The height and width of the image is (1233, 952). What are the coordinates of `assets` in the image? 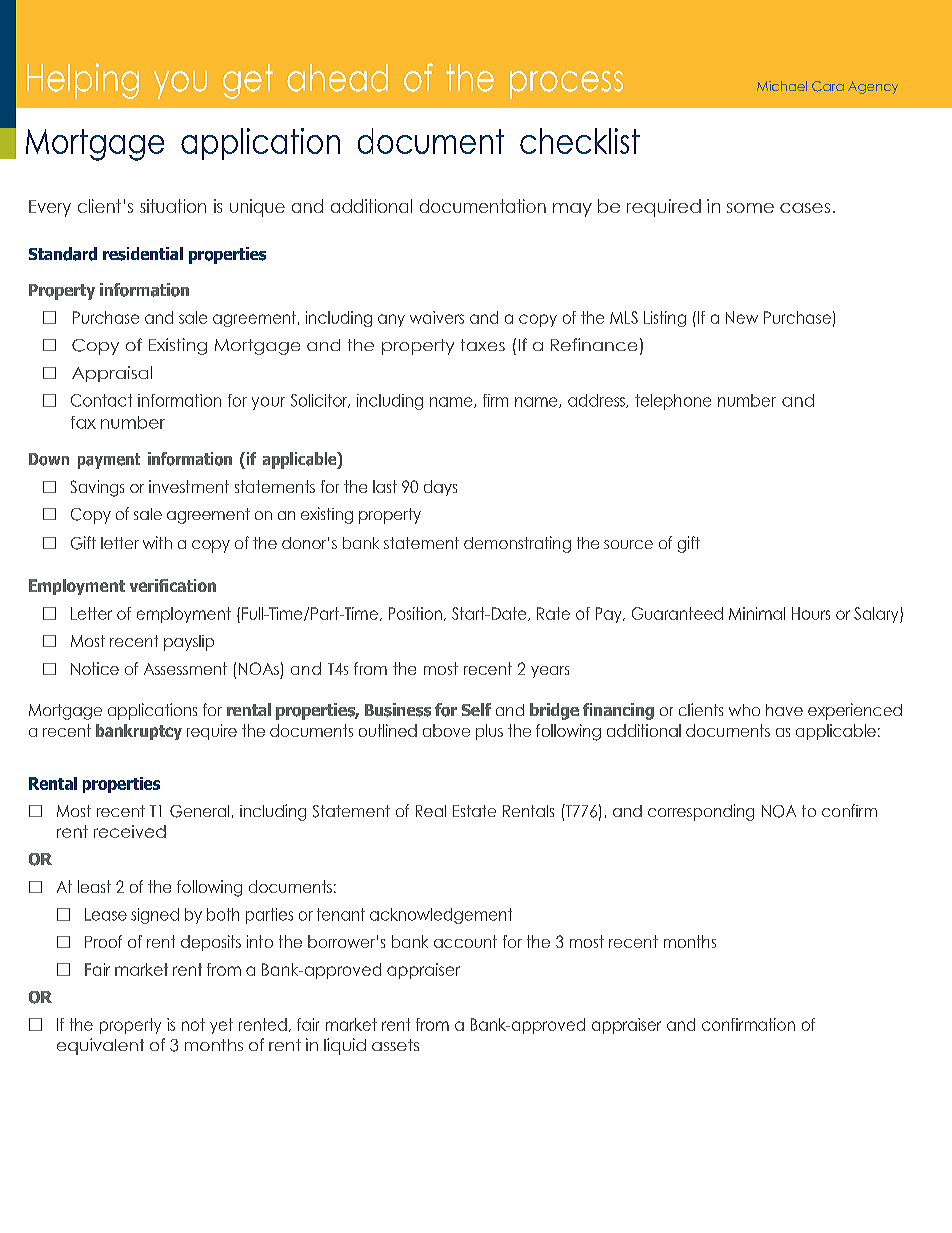 It's located at (395, 1045).
